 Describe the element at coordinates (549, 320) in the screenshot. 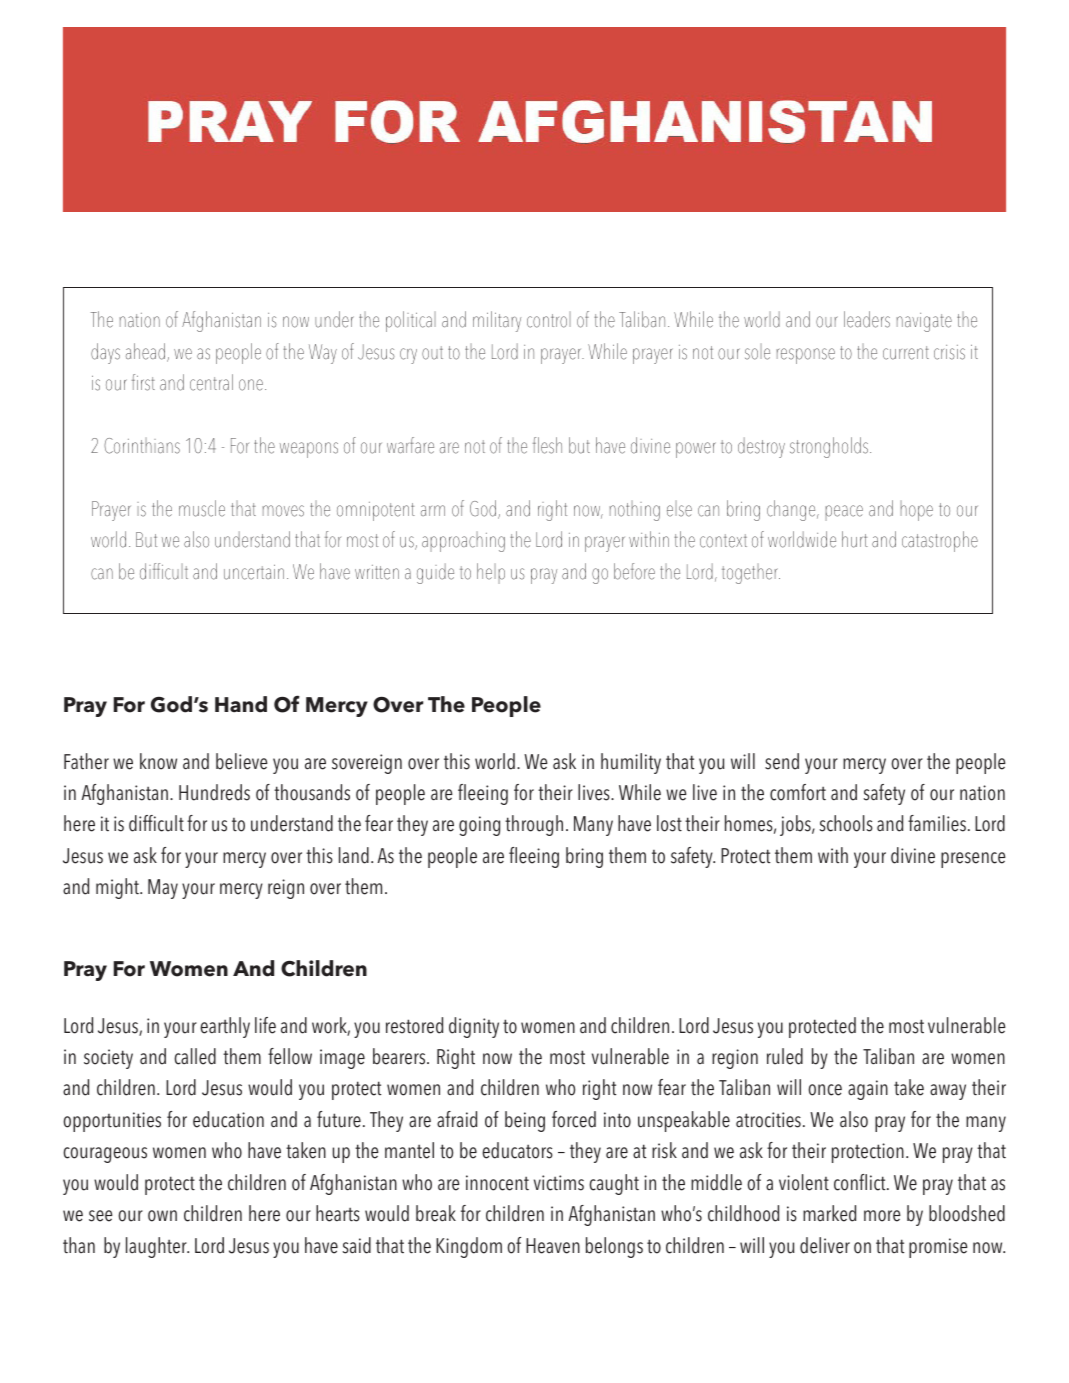

I see `control` at that location.
